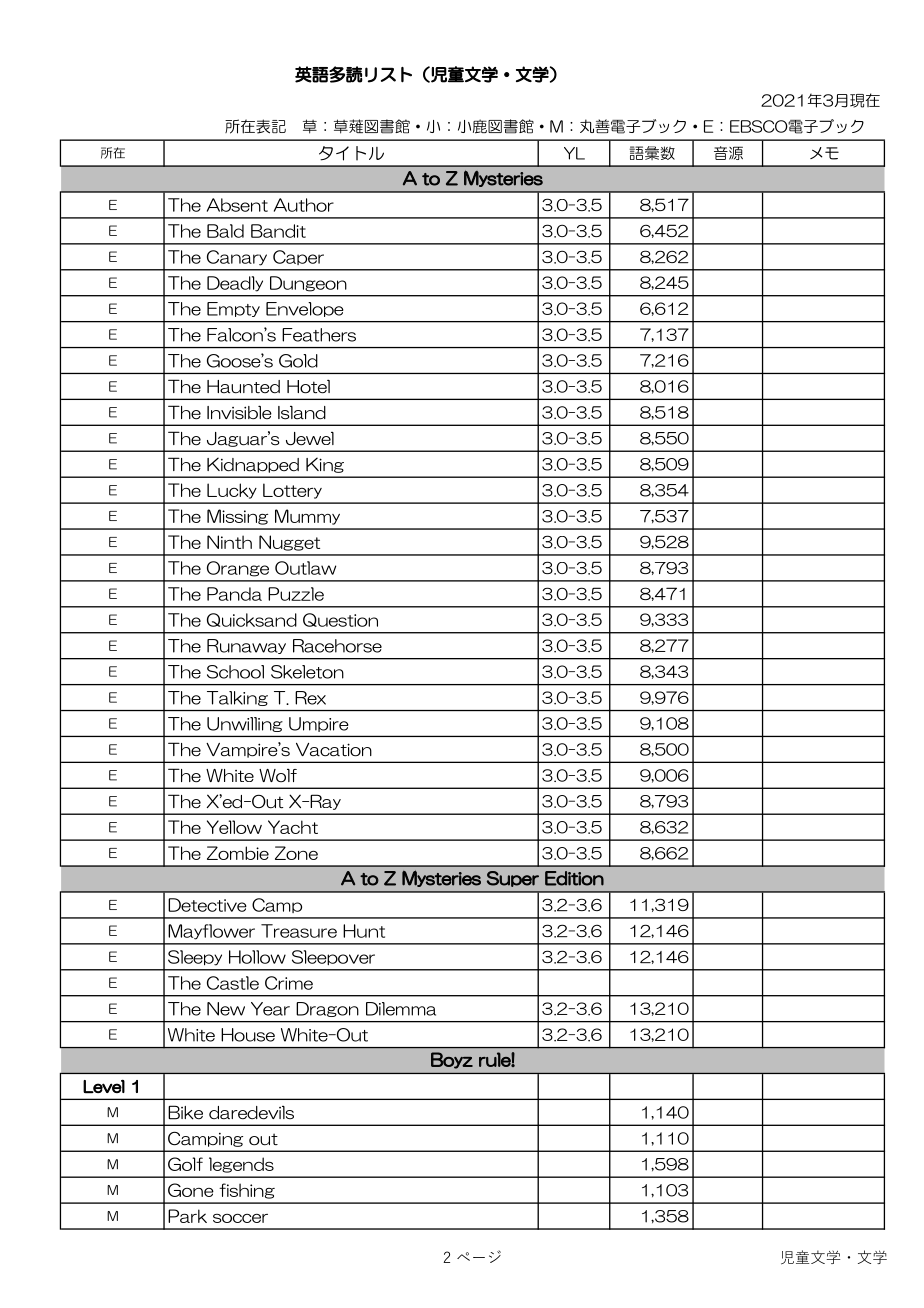  I want to click on Gone, so click(191, 1190).
